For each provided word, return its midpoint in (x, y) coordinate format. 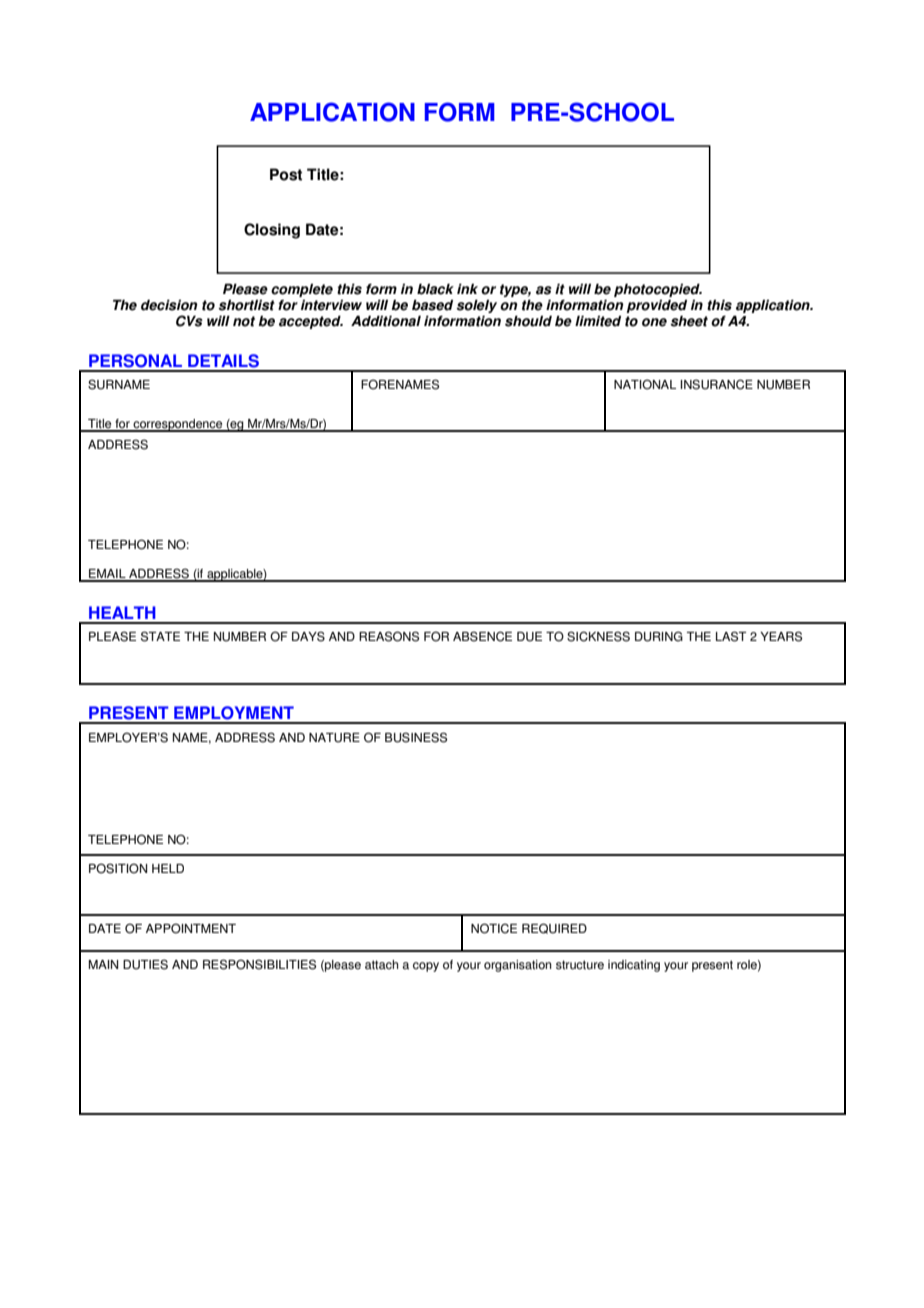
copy (426, 967)
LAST (731, 636)
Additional (386, 321)
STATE (160, 636)
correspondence (178, 425)
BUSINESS (416, 737)
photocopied (658, 290)
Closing (272, 231)
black (435, 289)
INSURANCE (716, 384)
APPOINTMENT (191, 928)
